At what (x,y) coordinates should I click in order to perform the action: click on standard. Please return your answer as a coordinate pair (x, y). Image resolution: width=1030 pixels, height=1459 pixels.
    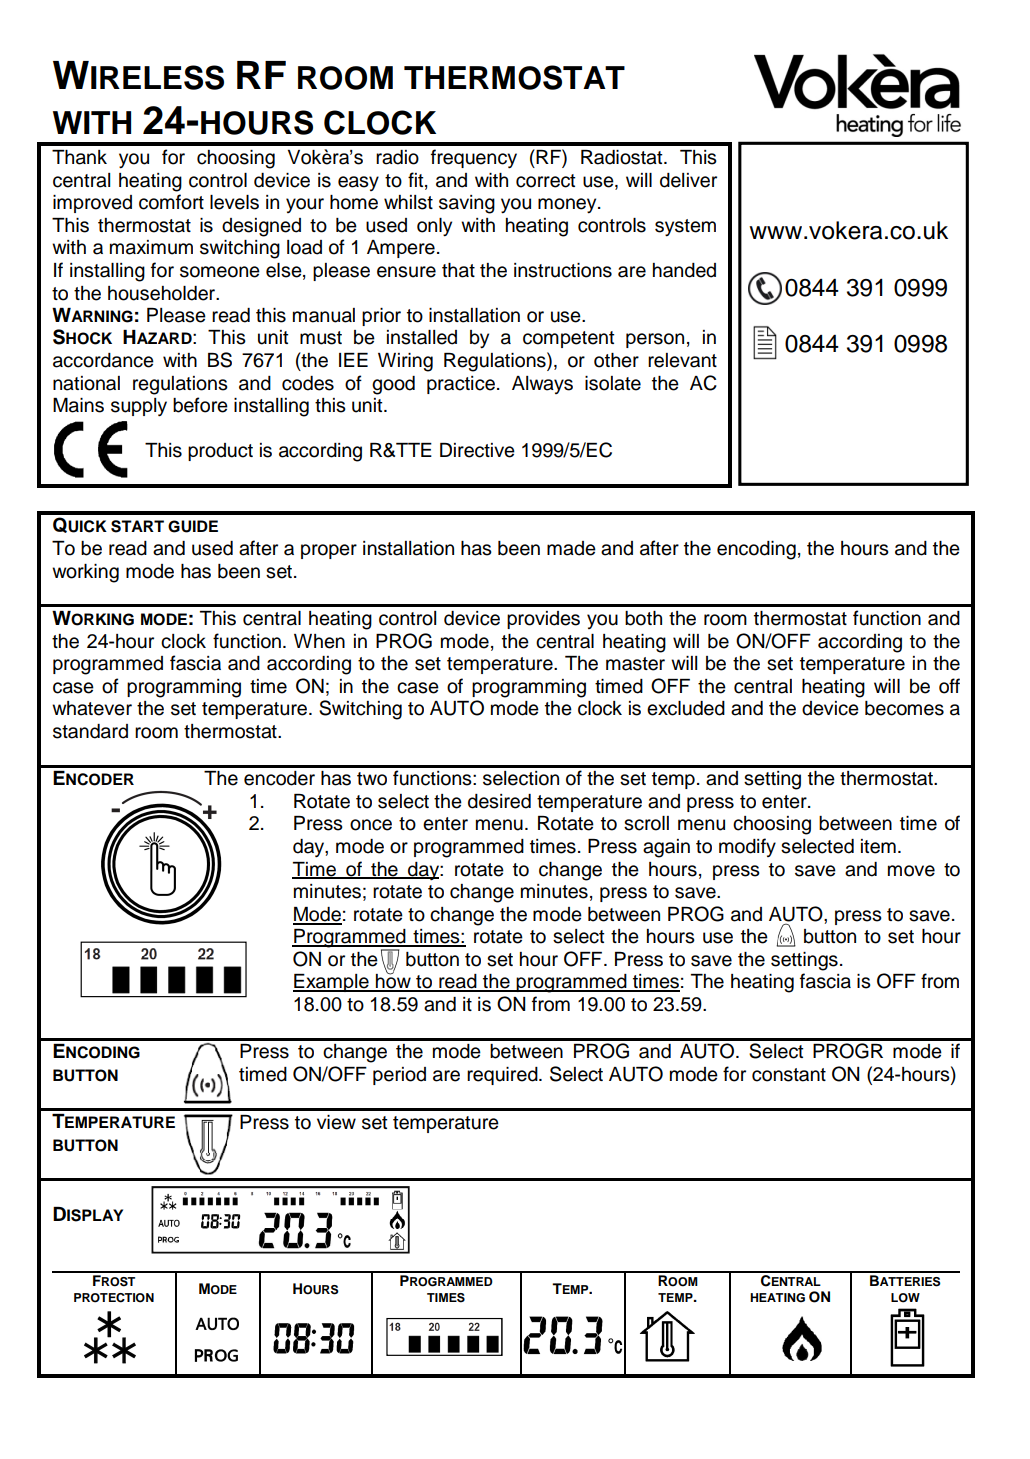
    Looking at the image, I should click on (90, 731).
